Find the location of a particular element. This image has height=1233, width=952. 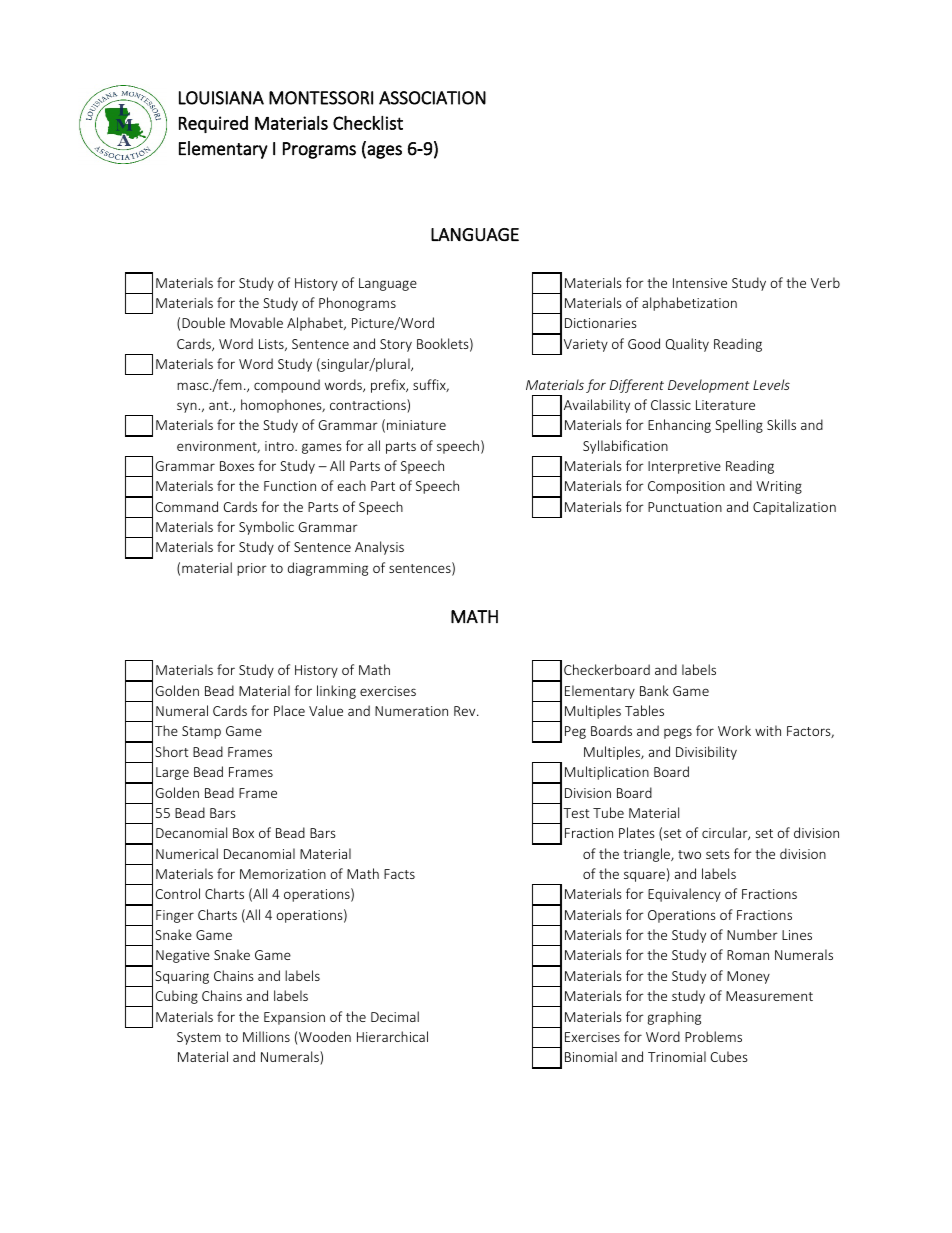

Place is located at coordinates (289, 710).
